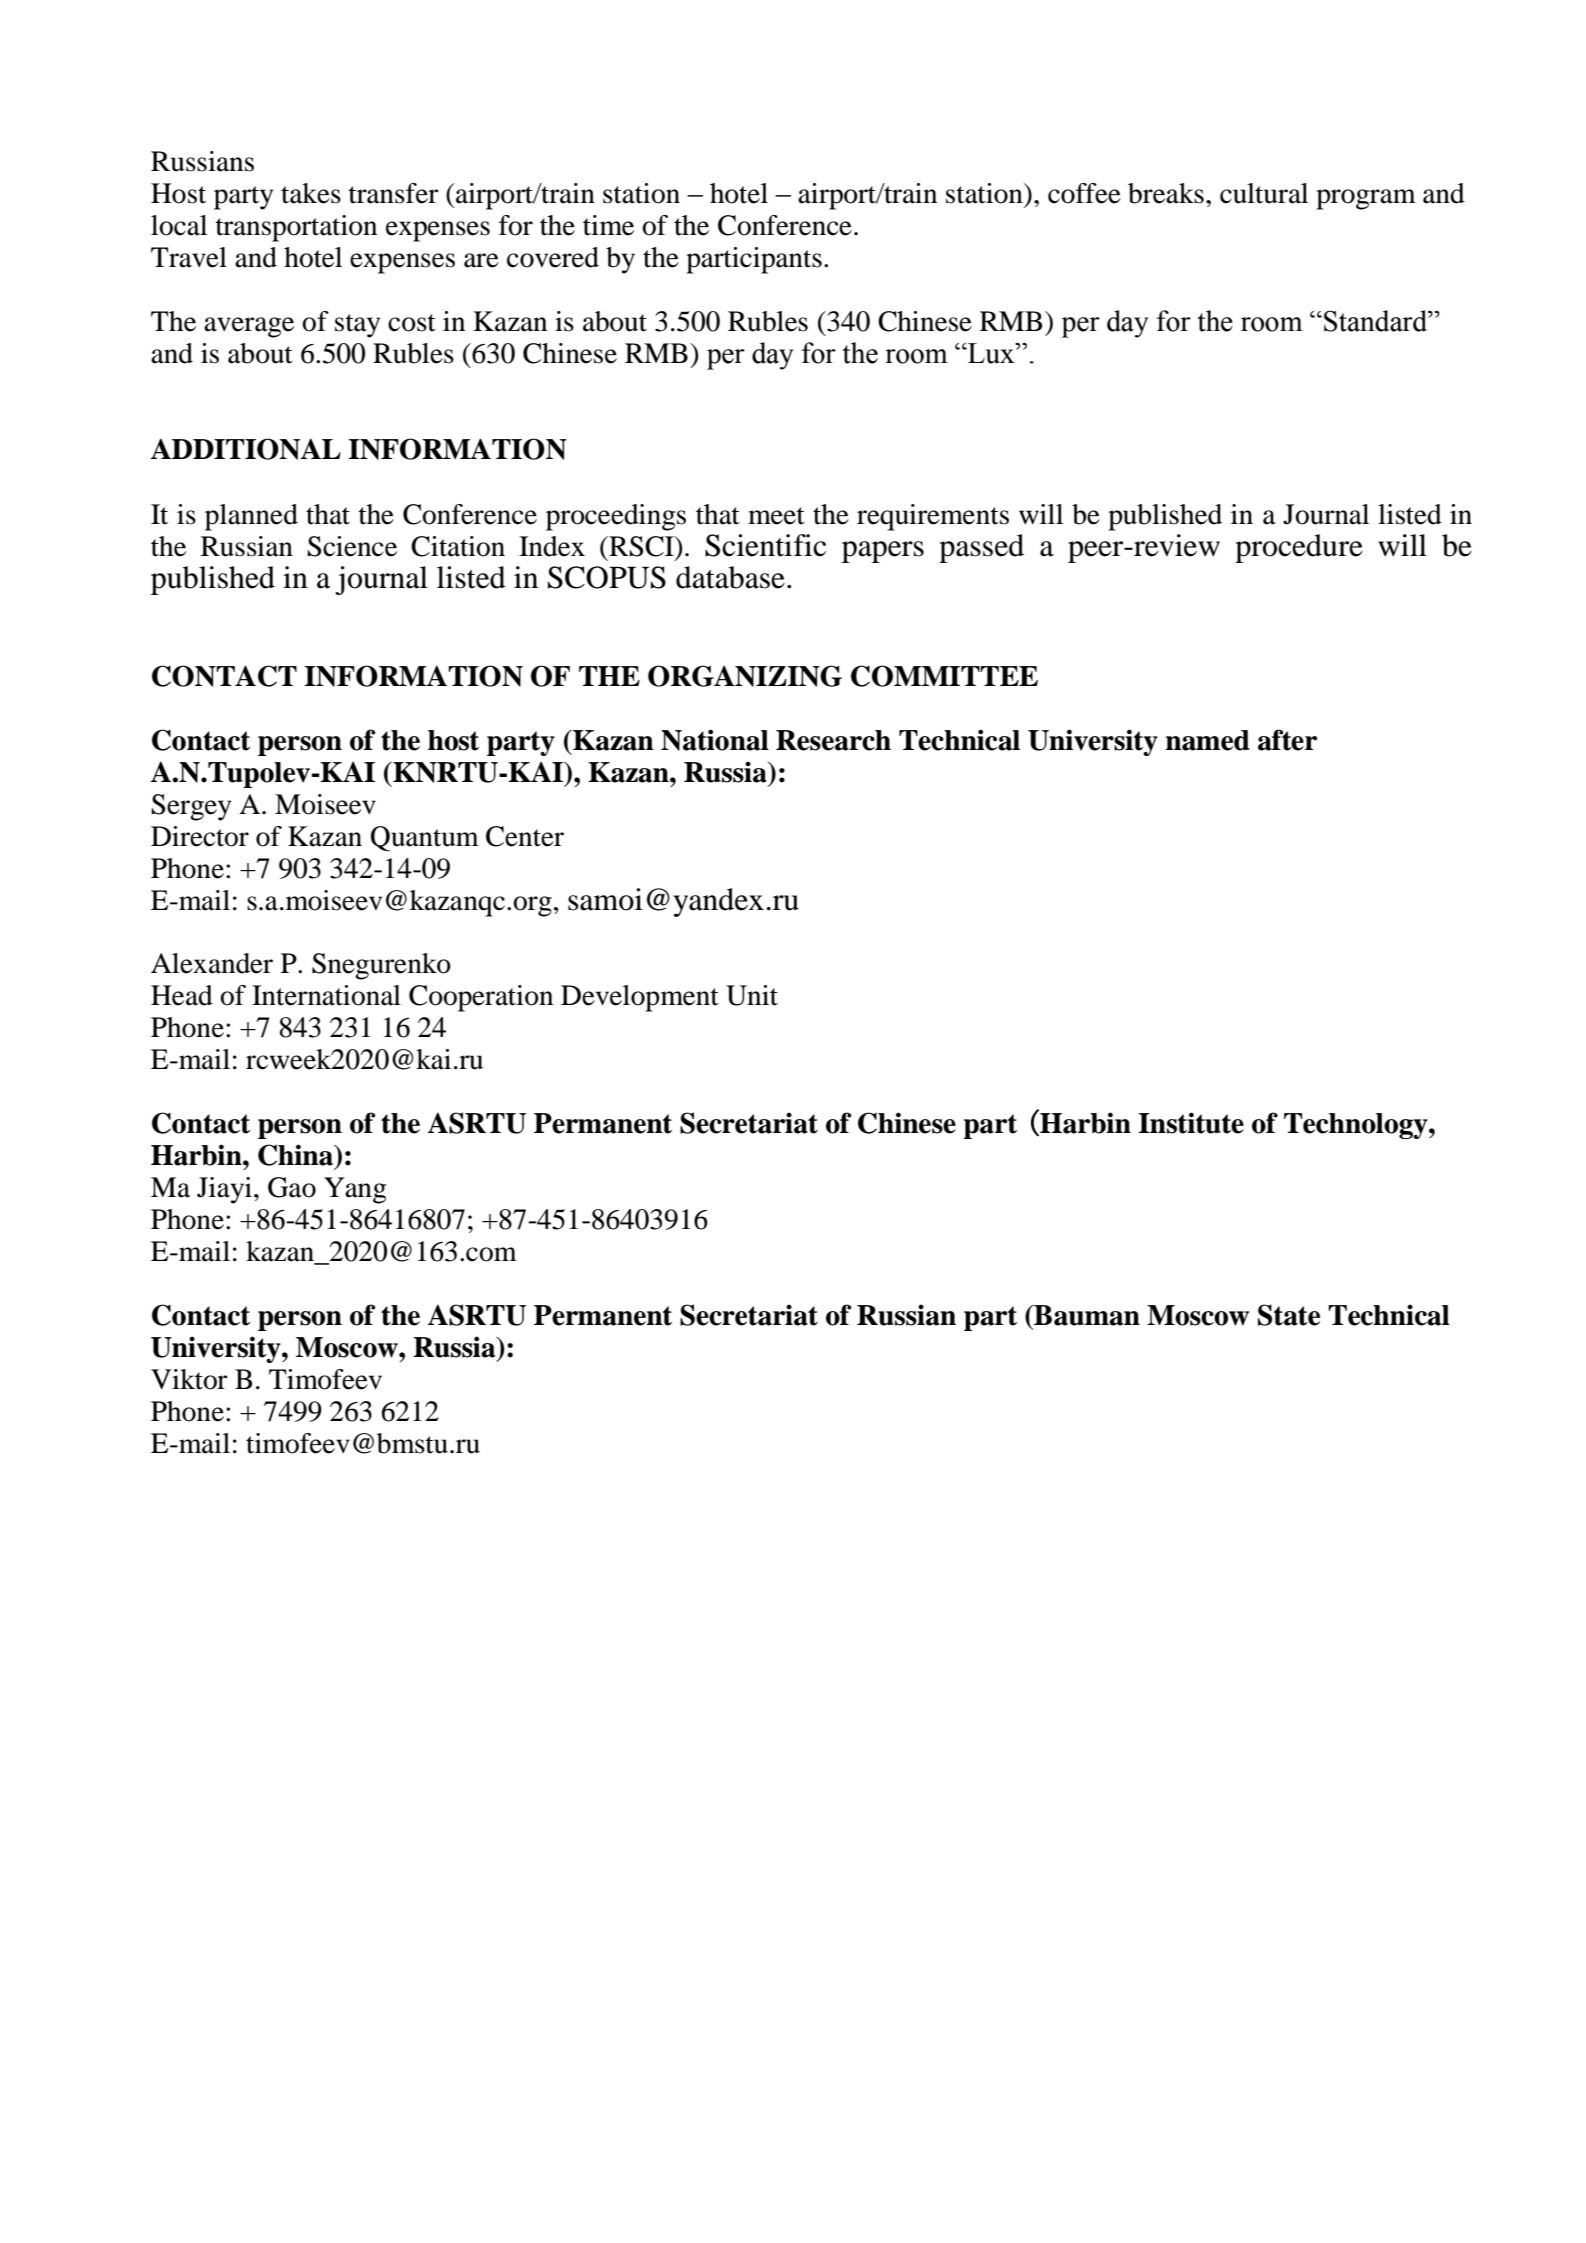 This screenshot has height=2243, width=1586. I want to click on Viktor, so click(189, 1379).
